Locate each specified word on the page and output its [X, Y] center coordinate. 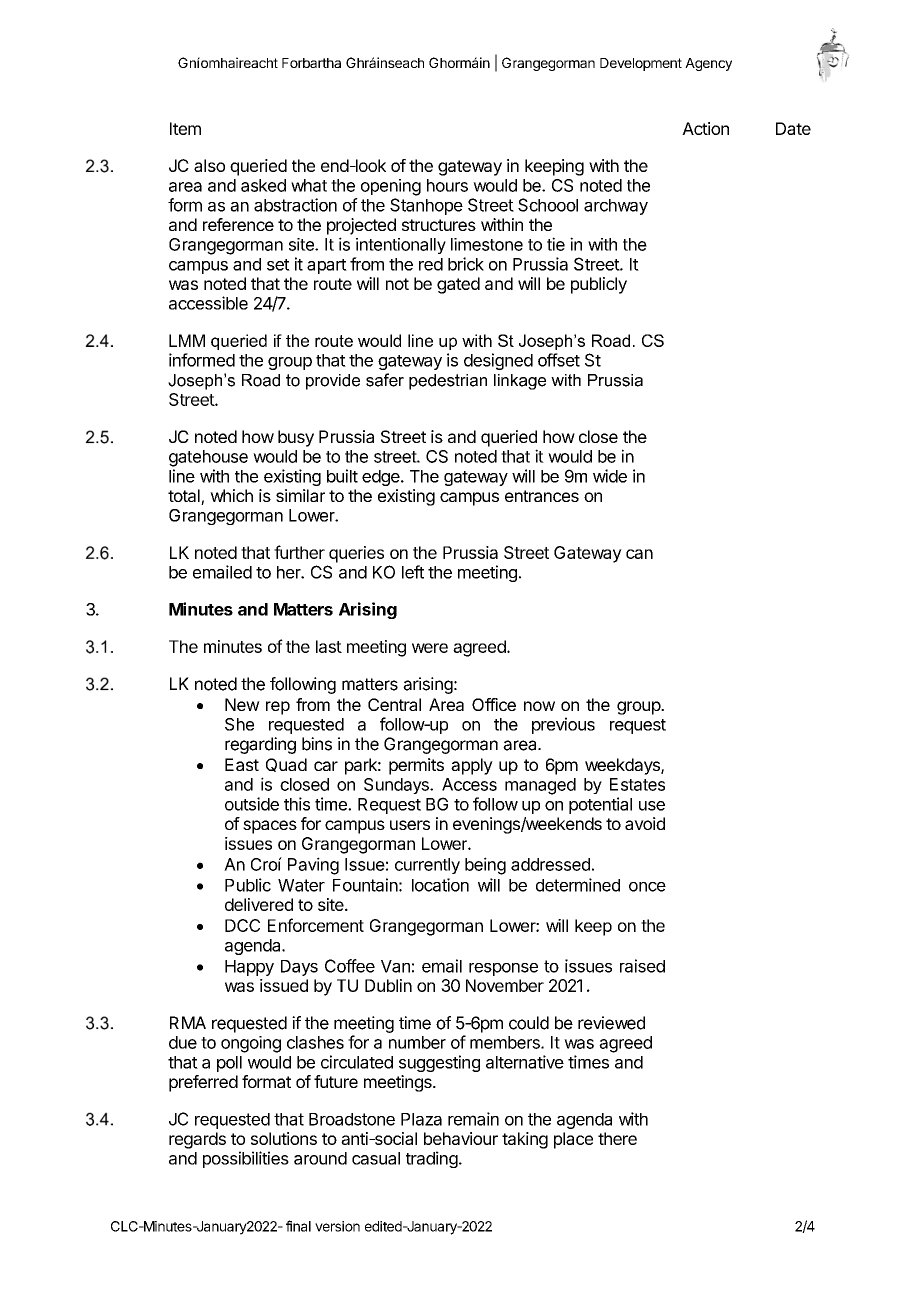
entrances [542, 496]
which [231, 495]
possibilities [246, 1159]
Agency [708, 64]
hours [447, 185]
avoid [645, 823]
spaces [270, 827]
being [485, 866]
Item [185, 128]
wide [610, 476]
